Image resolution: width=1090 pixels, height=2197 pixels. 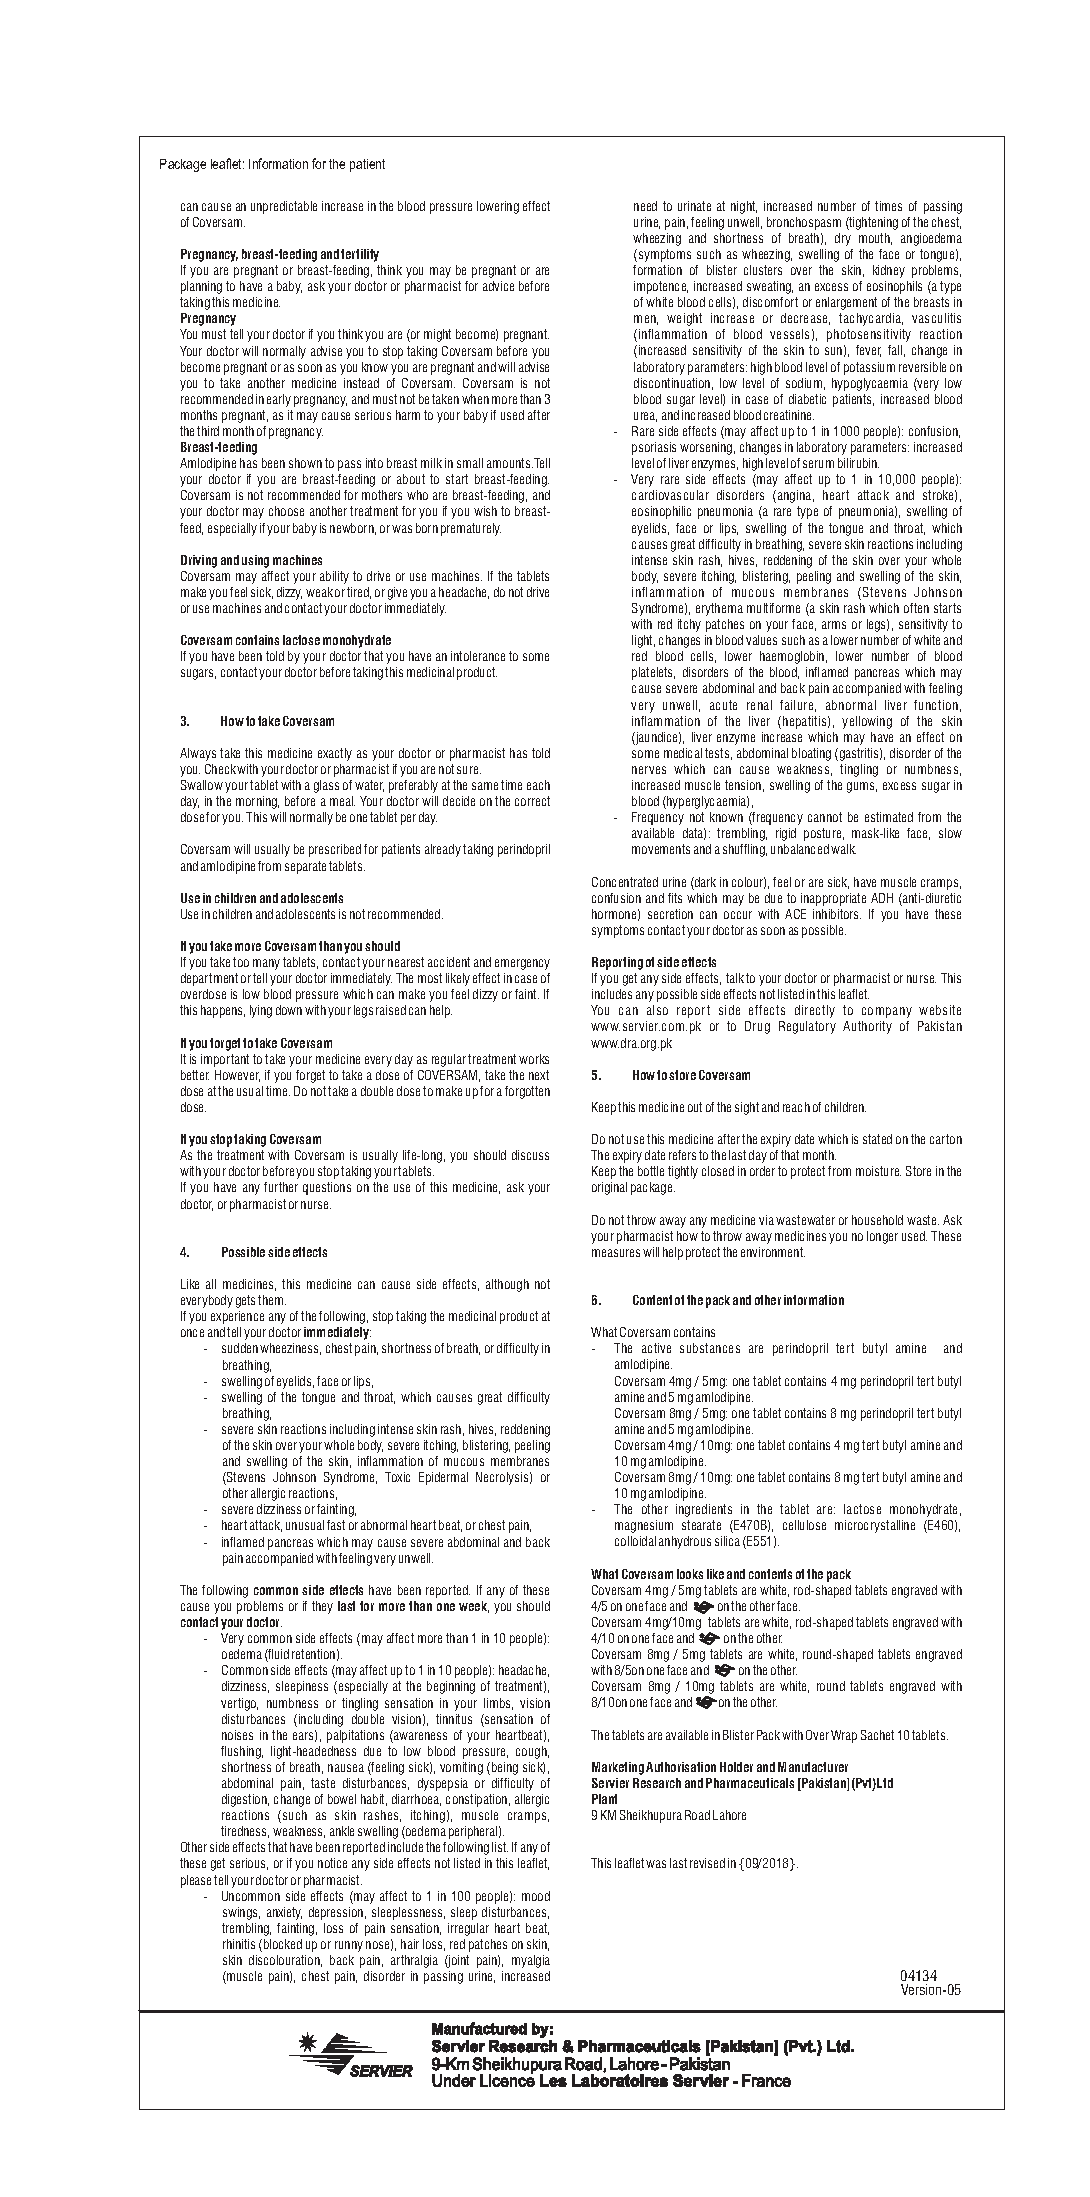 What do you see at coordinates (240, 1348) in the screenshot?
I see `sudden` at bounding box center [240, 1348].
